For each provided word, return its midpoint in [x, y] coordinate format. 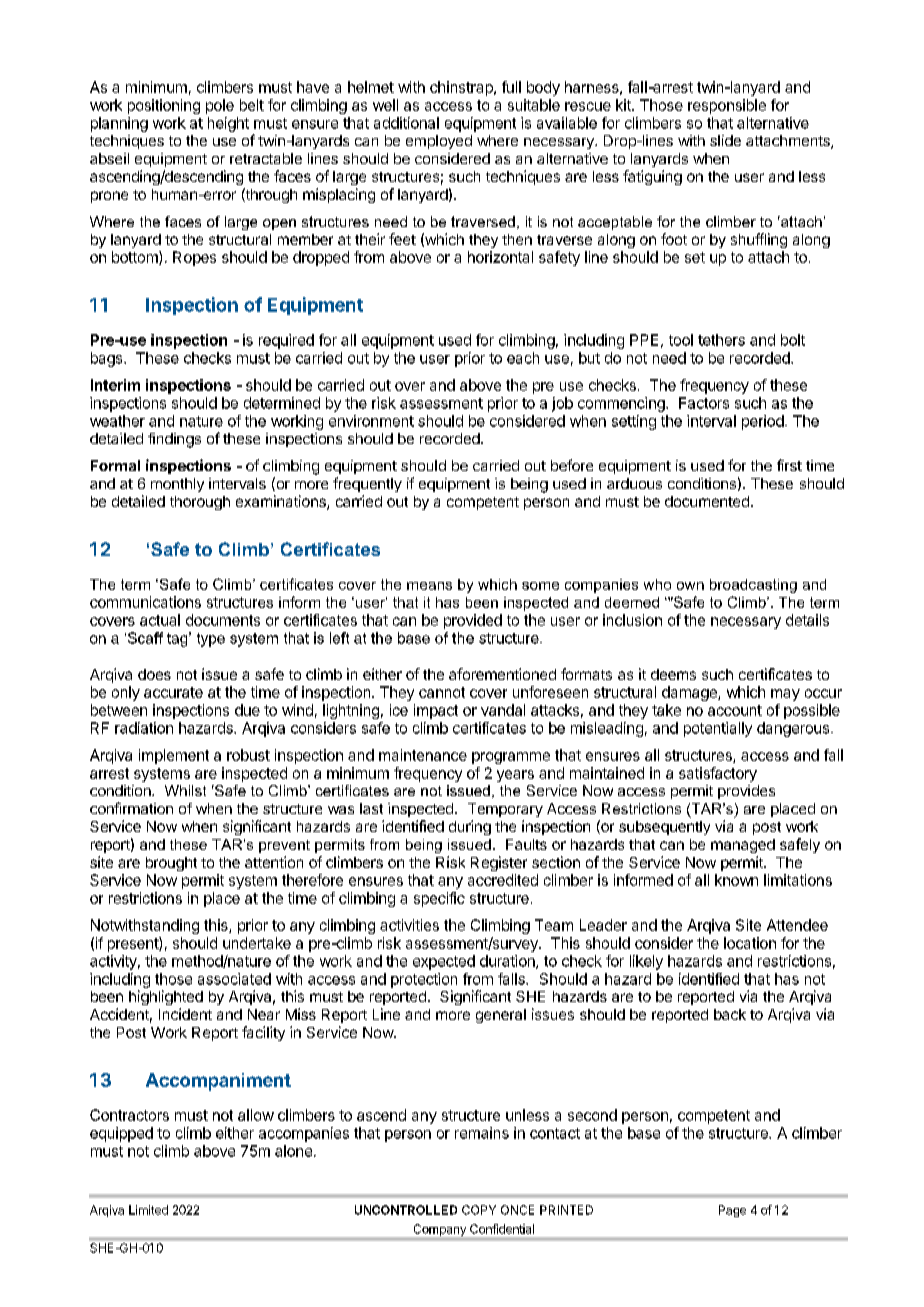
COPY [479, 1210]
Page [732, 1211]
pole [220, 106]
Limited [148, 1210]
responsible [727, 106]
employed [439, 142]
